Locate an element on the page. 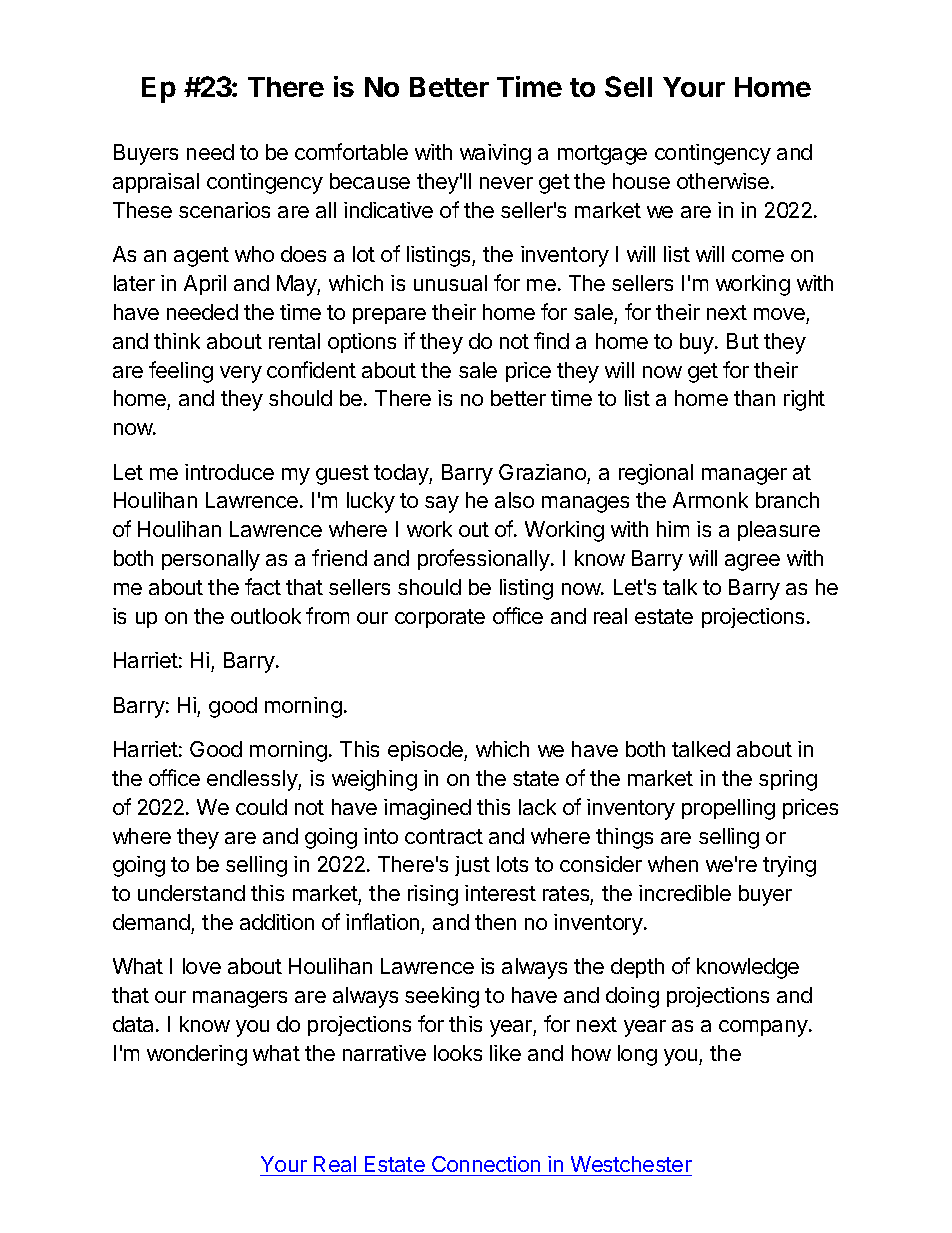 The width and height of the page is (952, 1233). never is located at coordinates (506, 183).
